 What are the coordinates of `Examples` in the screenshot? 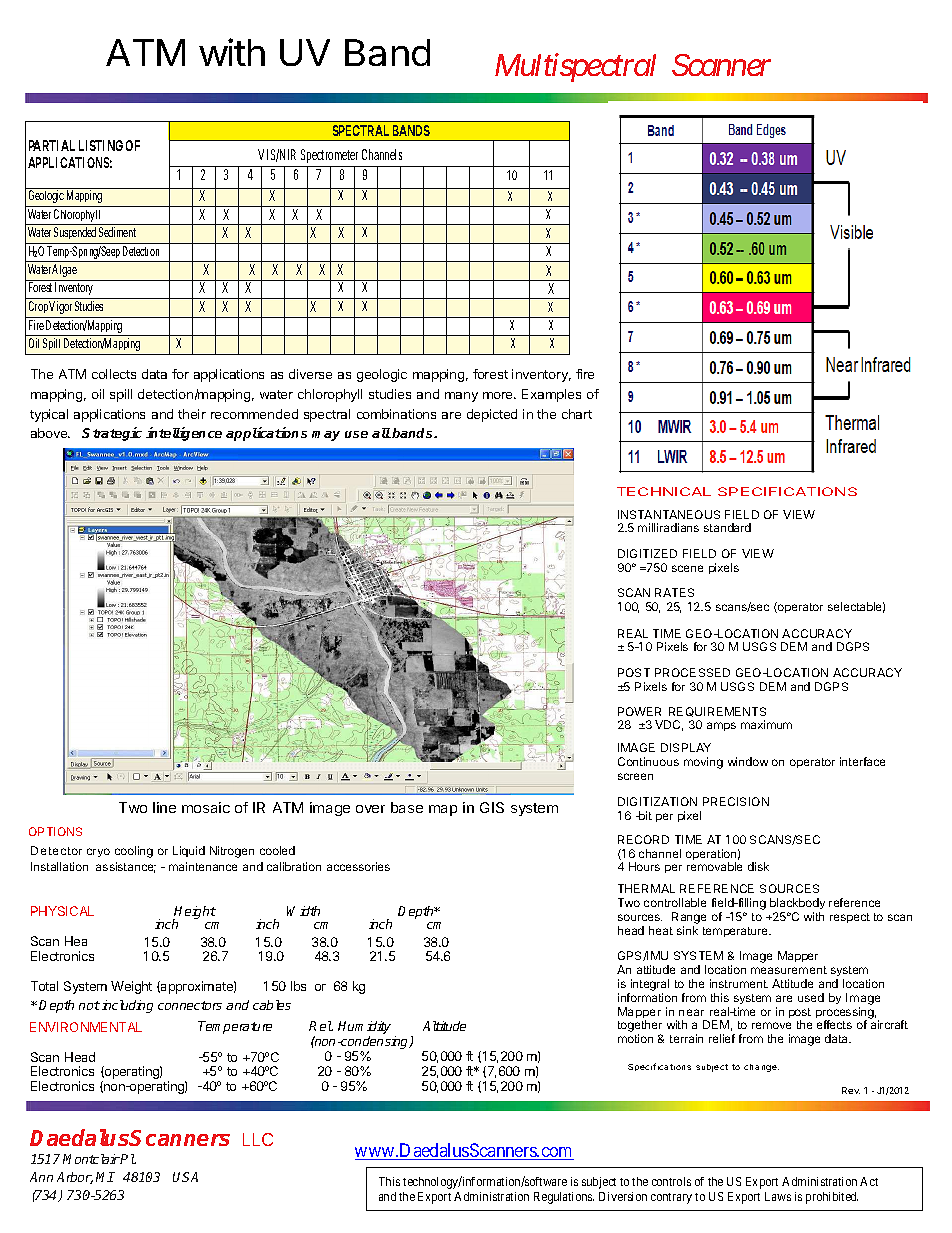 It's located at (551, 395).
